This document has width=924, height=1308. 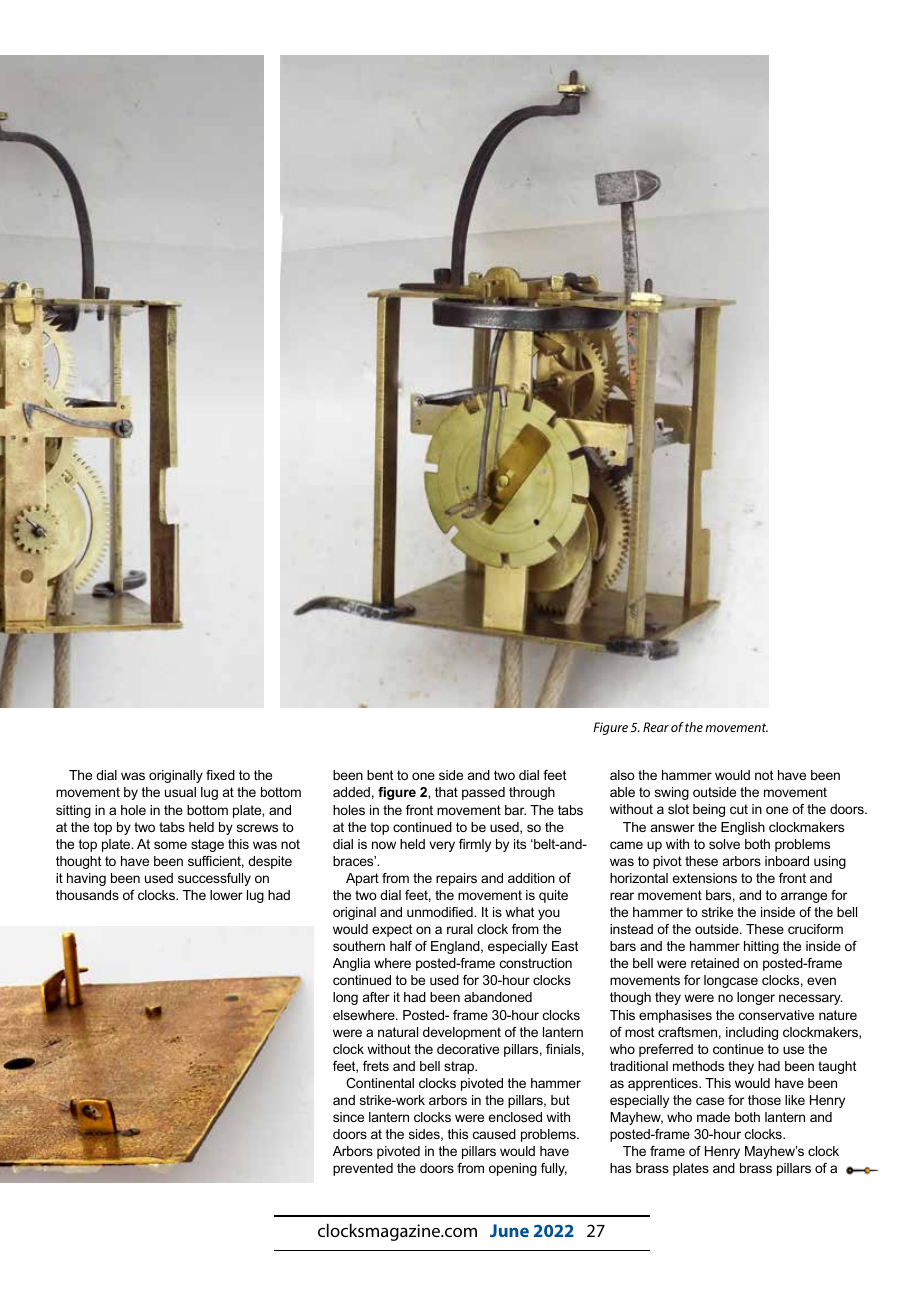 What do you see at coordinates (776, 1015) in the document?
I see `conservative` at bounding box center [776, 1015].
